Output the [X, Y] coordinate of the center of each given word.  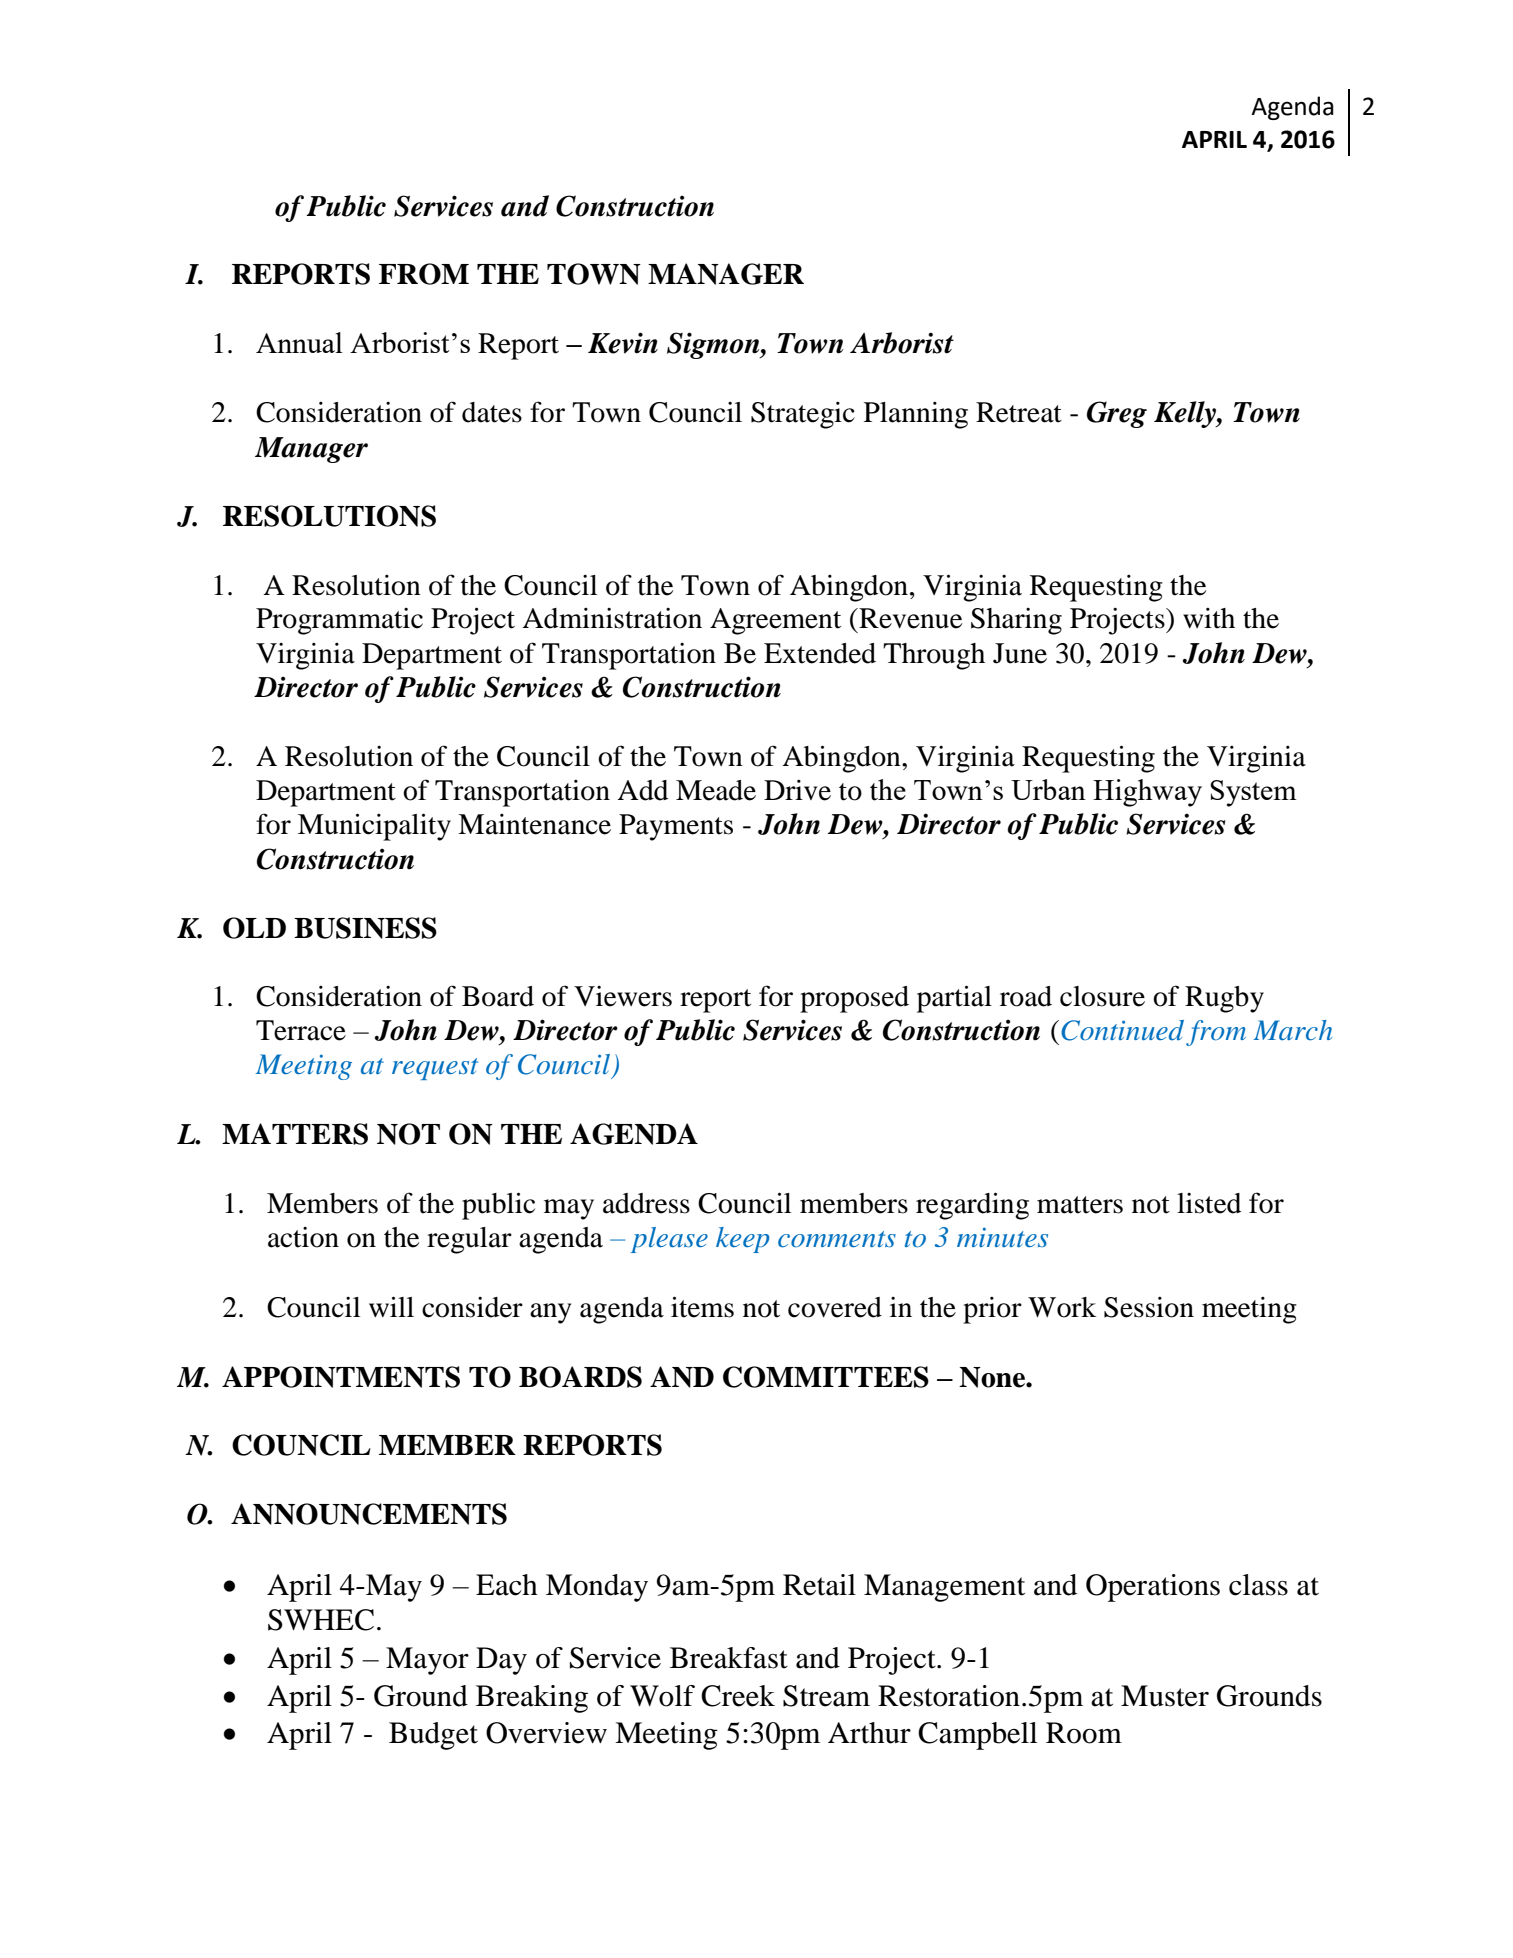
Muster [1165, 1696]
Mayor [427, 1661]
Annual [299, 342]
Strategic [803, 415]
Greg [1117, 414]
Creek [738, 1696]
